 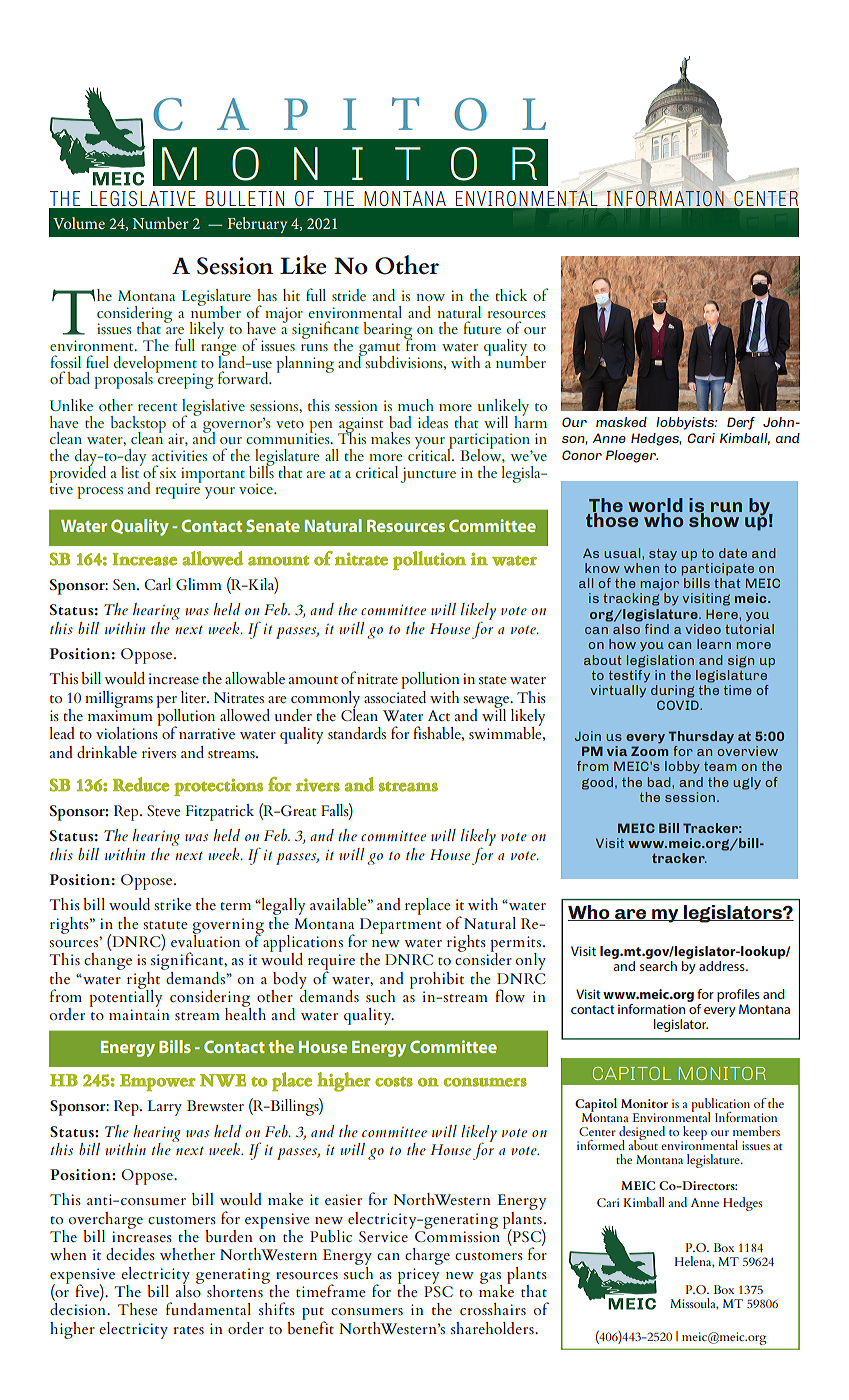 I want to click on thick, so click(x=511, y=295).
